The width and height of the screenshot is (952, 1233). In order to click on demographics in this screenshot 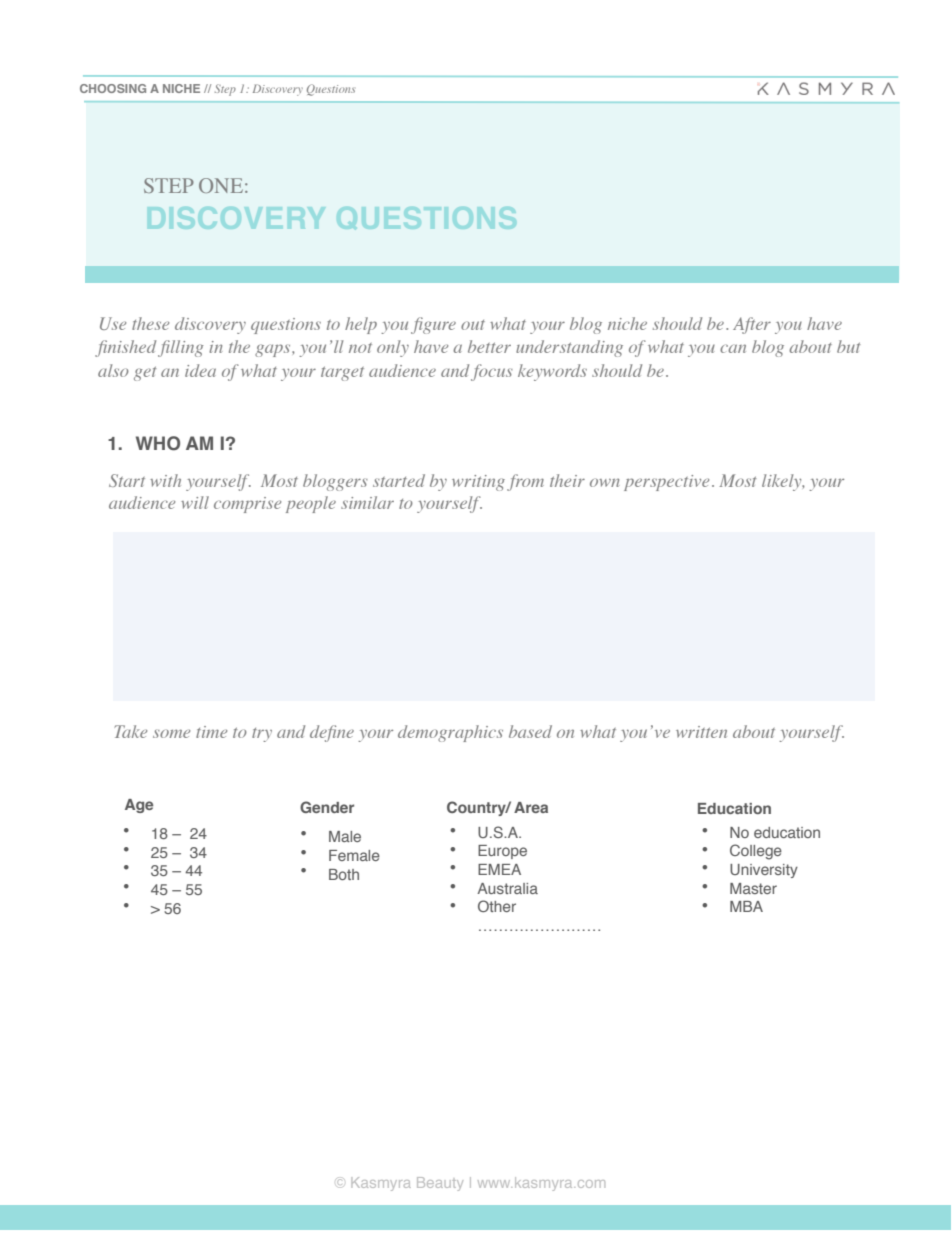, I will do `click(450, 733)`.
